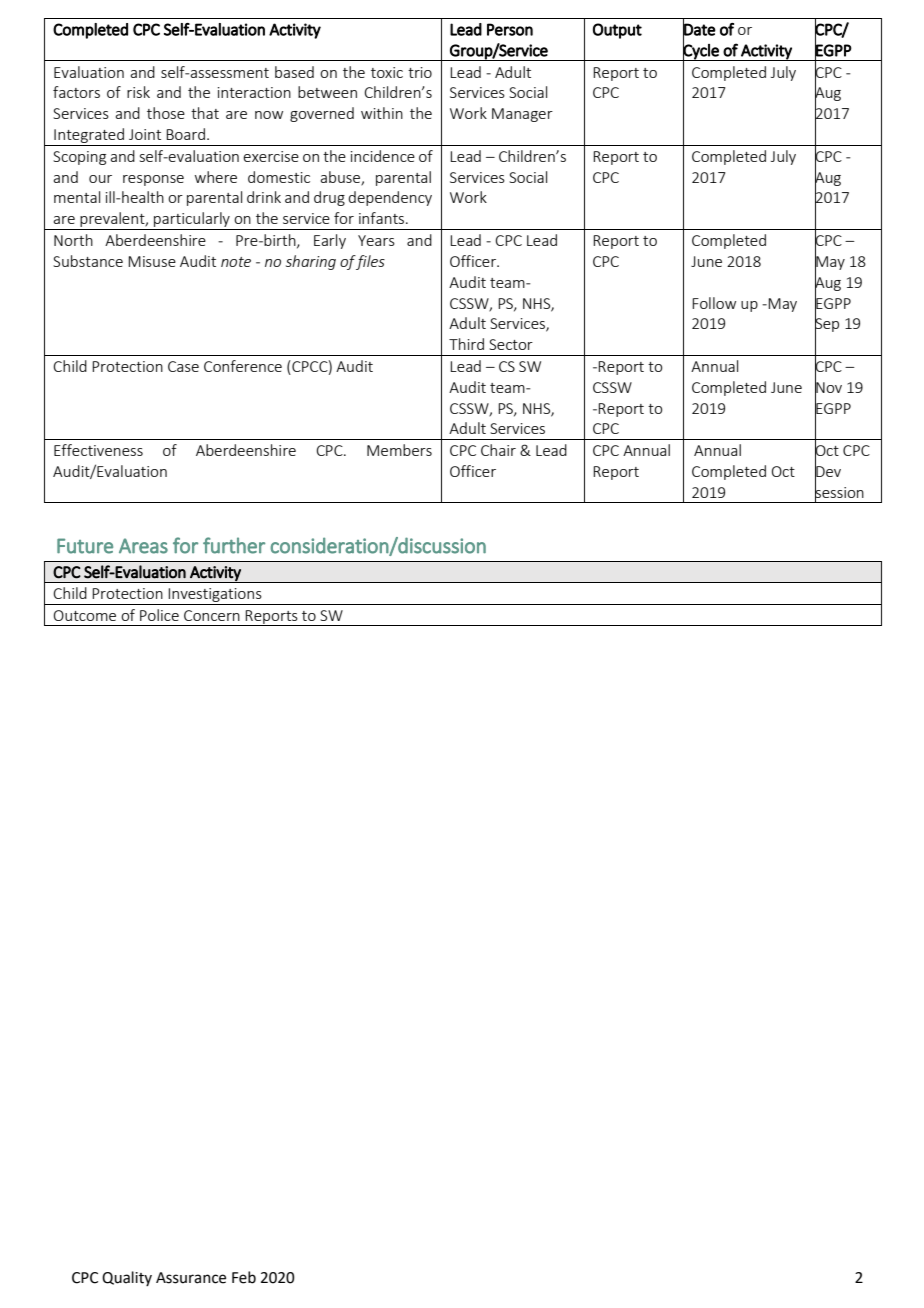 The width and height of the screenshot is (924, 1308). I want to click on risk, so click(138, 92).
